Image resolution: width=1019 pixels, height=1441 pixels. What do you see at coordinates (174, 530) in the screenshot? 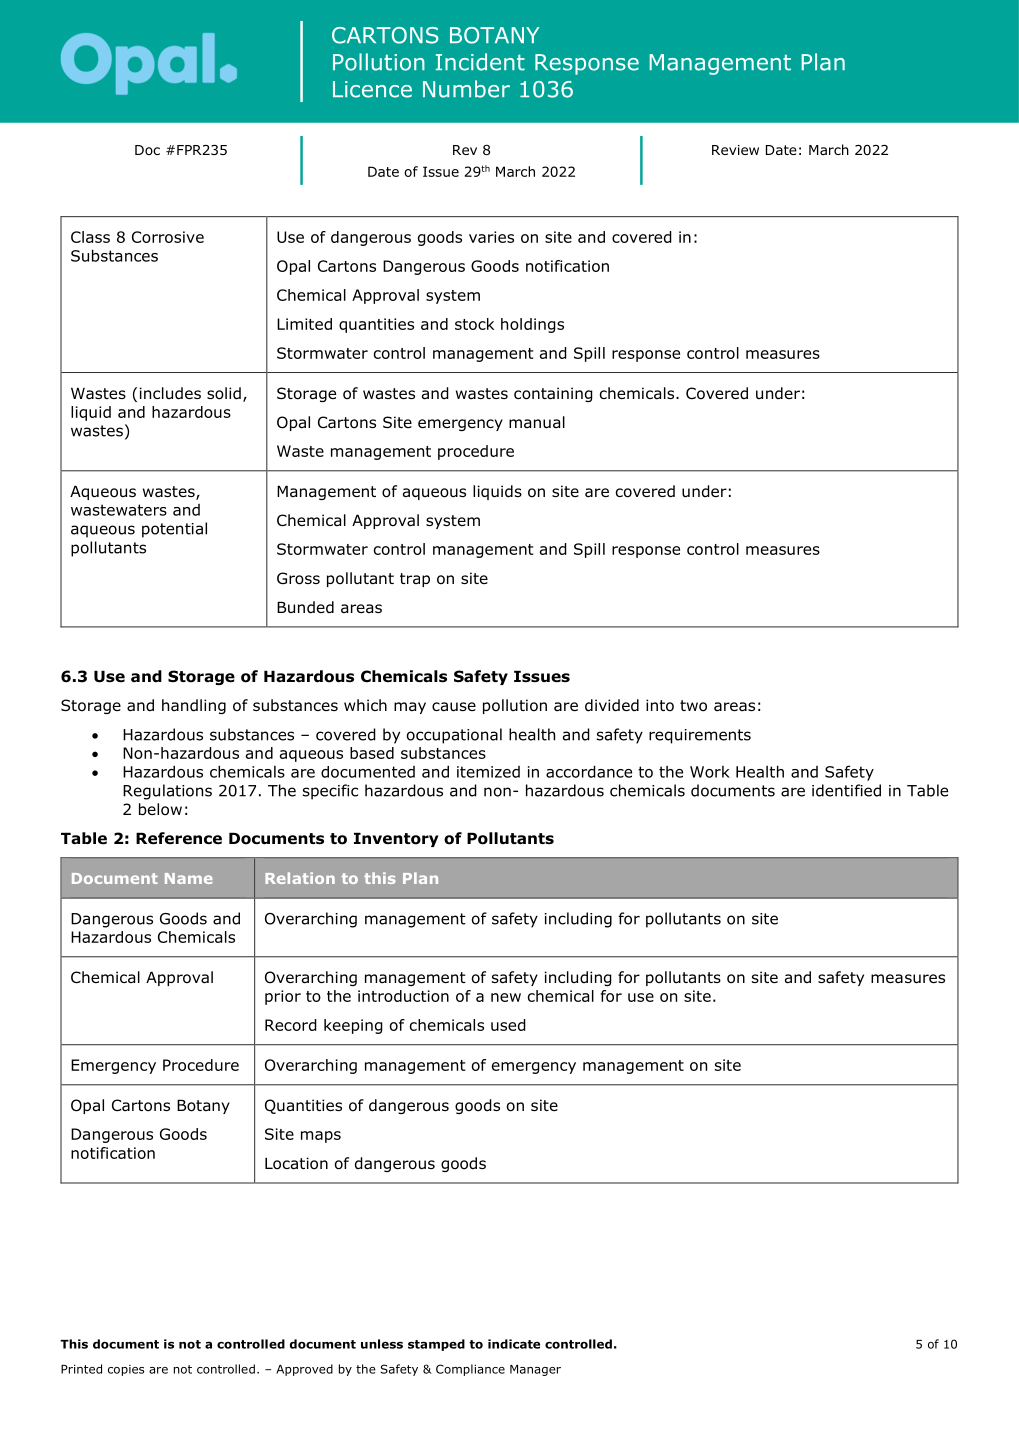
I see `potential` at bounding box center [174, 530].
